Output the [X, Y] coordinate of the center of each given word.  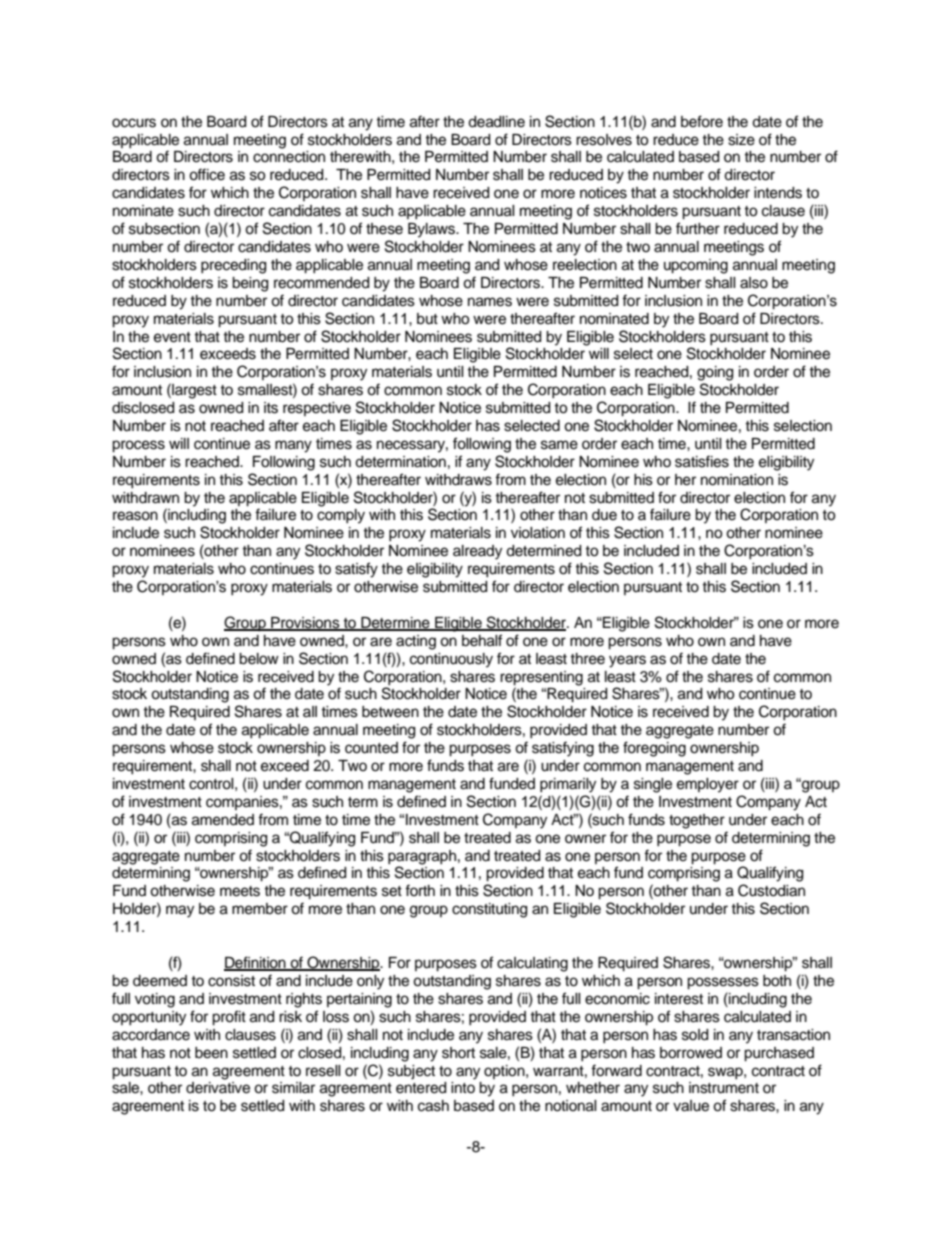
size [741, 140]
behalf [482, 640]
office [207, 174]
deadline [496, 122]
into [463, 1087]
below [259, 659]
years [627, 661]
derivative [218, 1088]
